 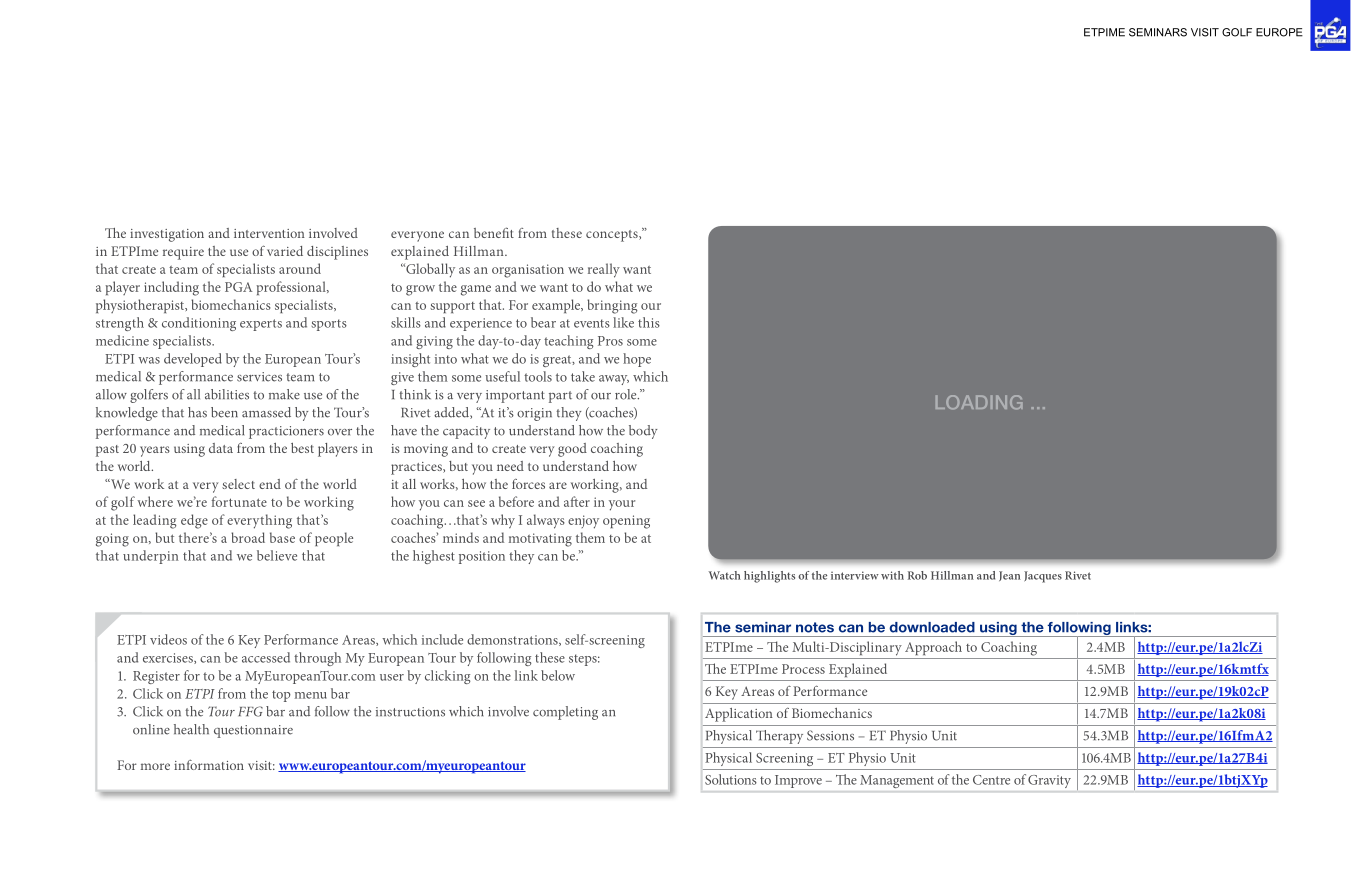 I want to click on information, so click(x=209, y=765).
